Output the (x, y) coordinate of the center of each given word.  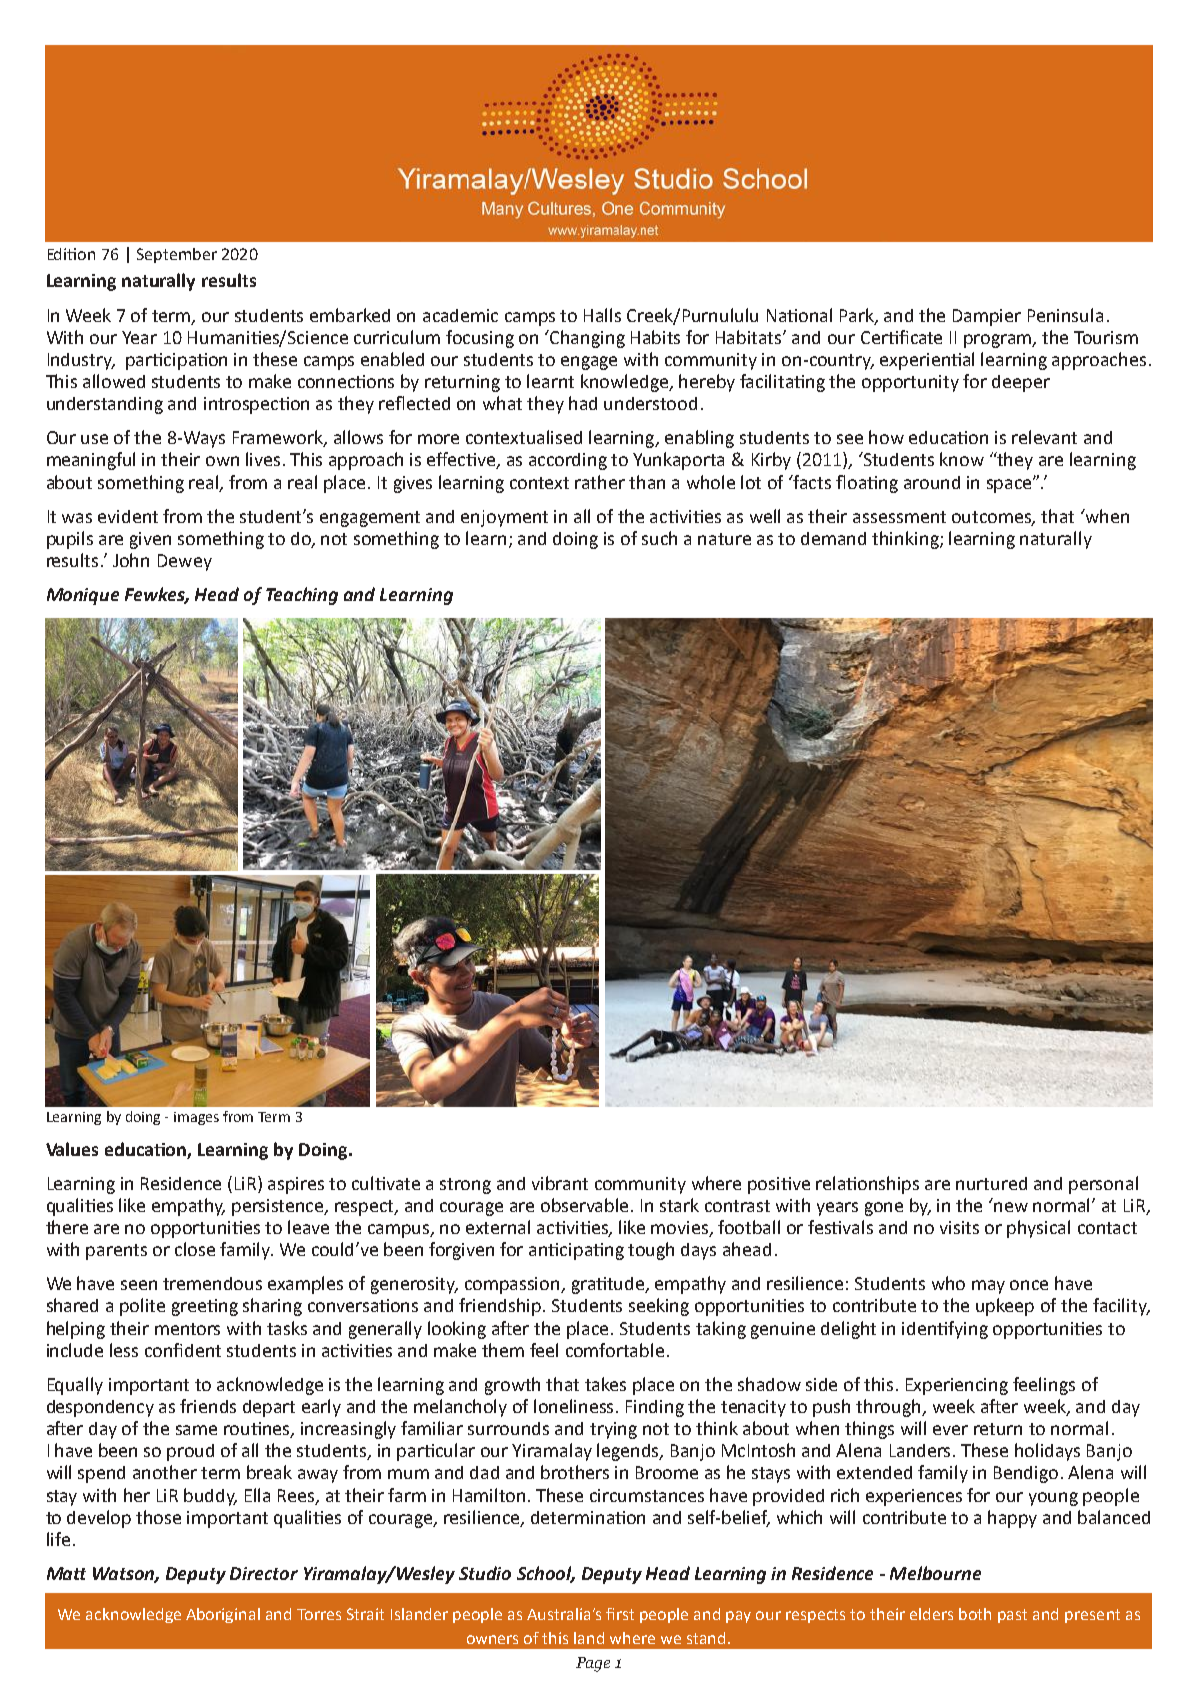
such (659, 538)
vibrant (560, 1183)
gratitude (609, 1285)
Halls (602, 315)
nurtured (991, 1183)
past (1012, 1616)
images (196, 1118)
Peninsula (1065, 315)
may (988, 1287)
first (620, 1614)
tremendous (212, 1283)
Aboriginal (223, 1615)
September (177, 255)
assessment (899, 517)
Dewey (185, 562)
